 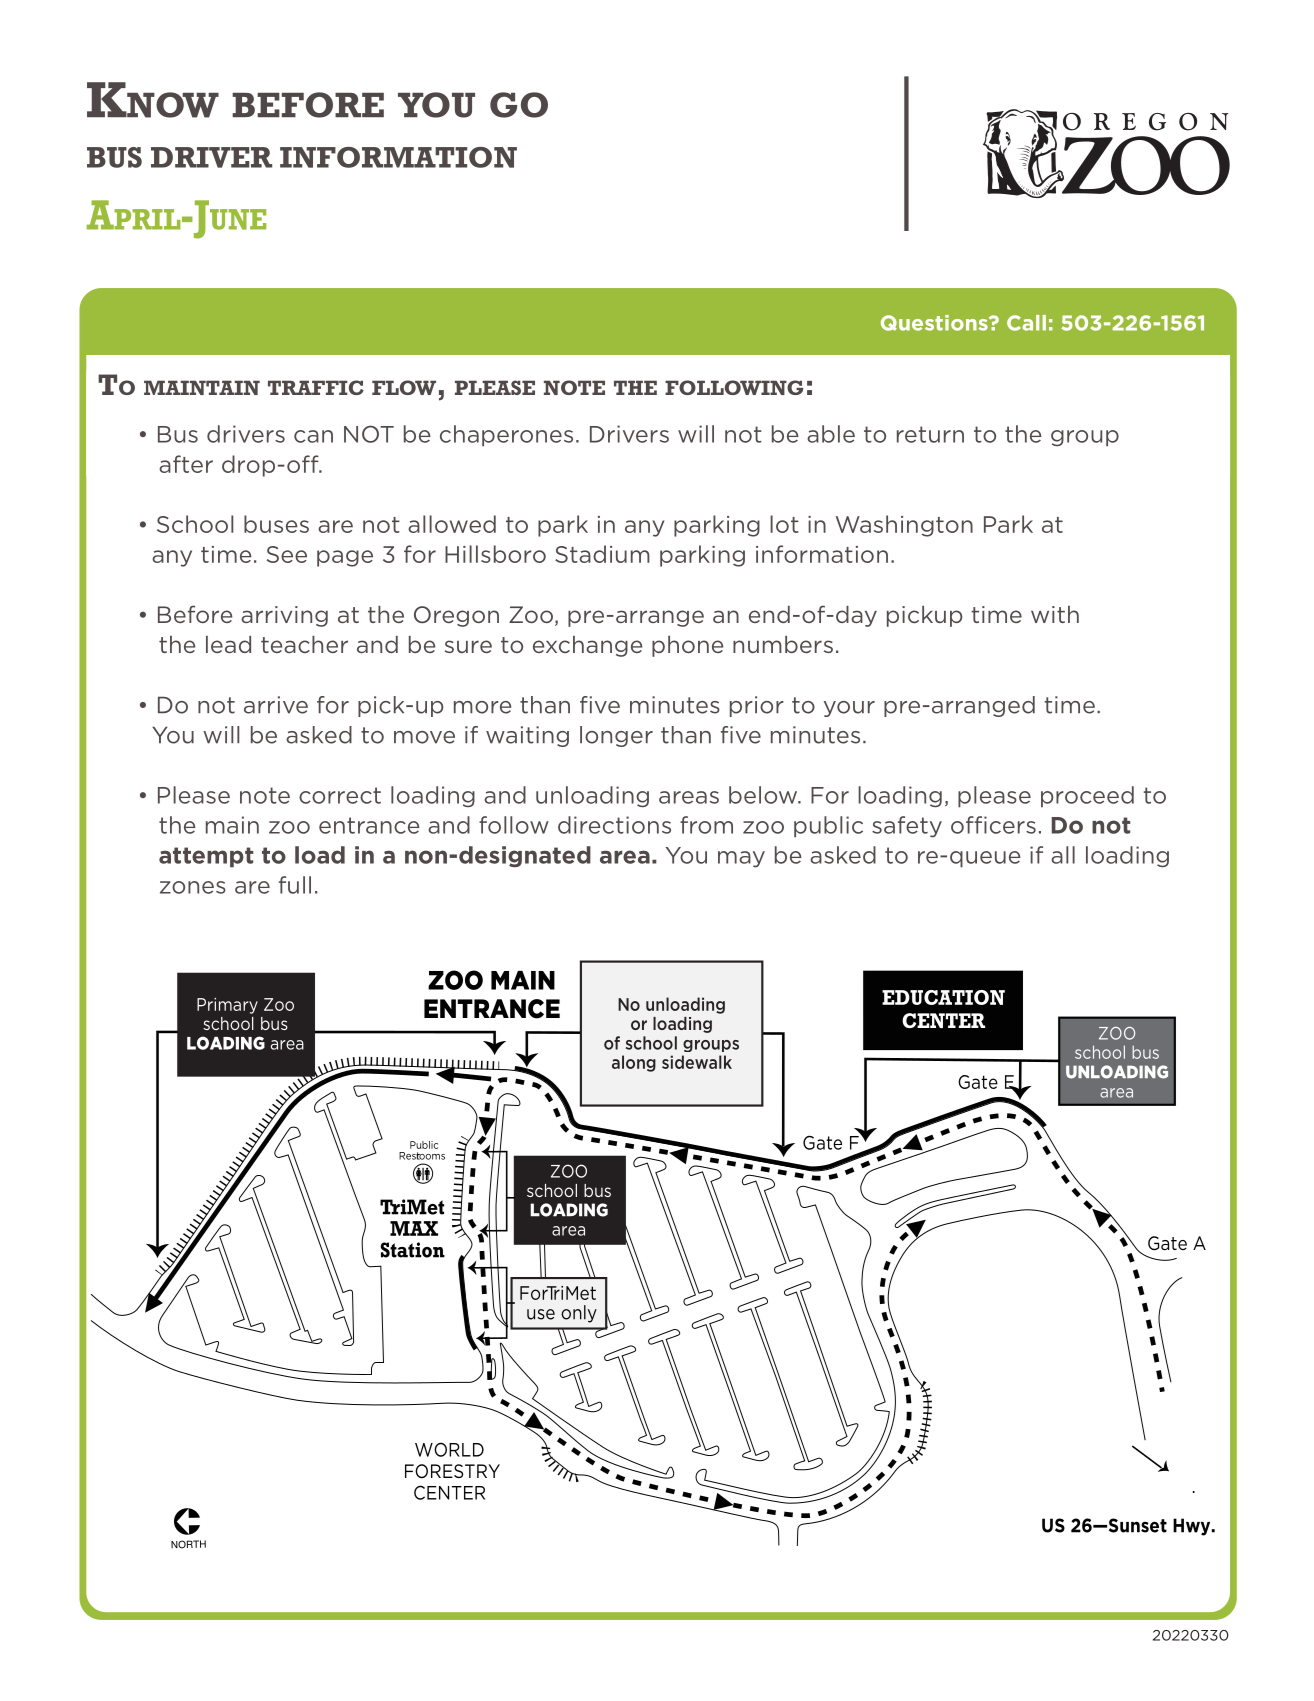 I want to click on along, so click(x=634, y=1063).
